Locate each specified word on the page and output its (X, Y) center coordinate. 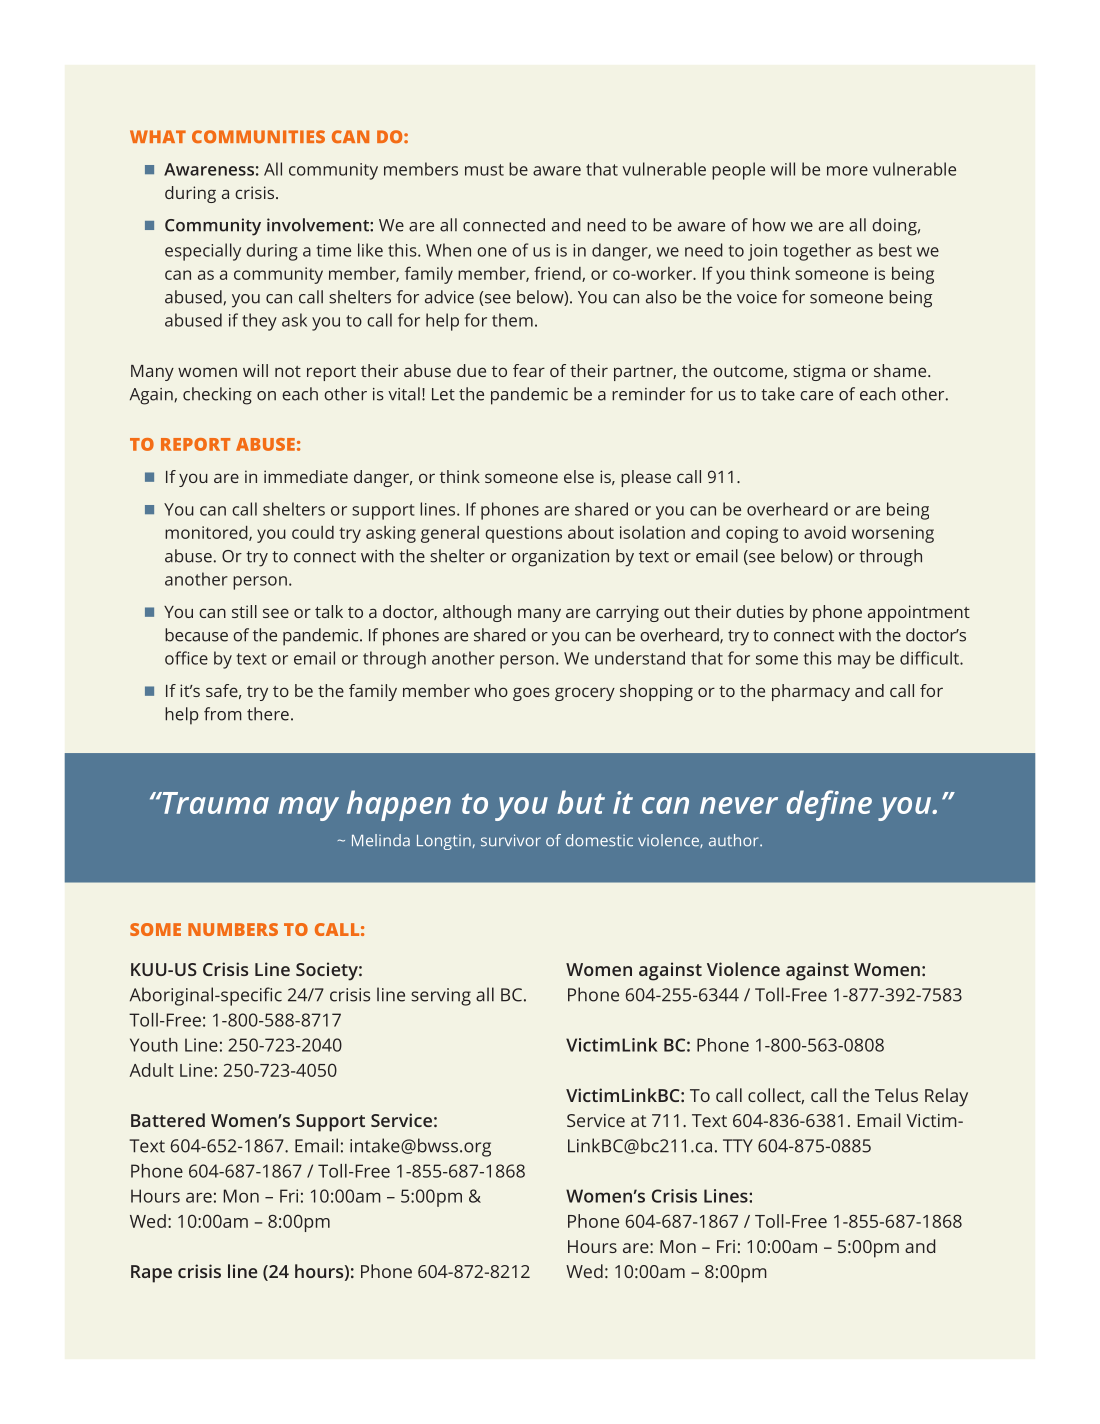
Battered (168, 1120)
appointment (919, 613)
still (244, 611)
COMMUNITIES (258, 136)
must (484, 170)
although (477, 613)
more (847, 171)
